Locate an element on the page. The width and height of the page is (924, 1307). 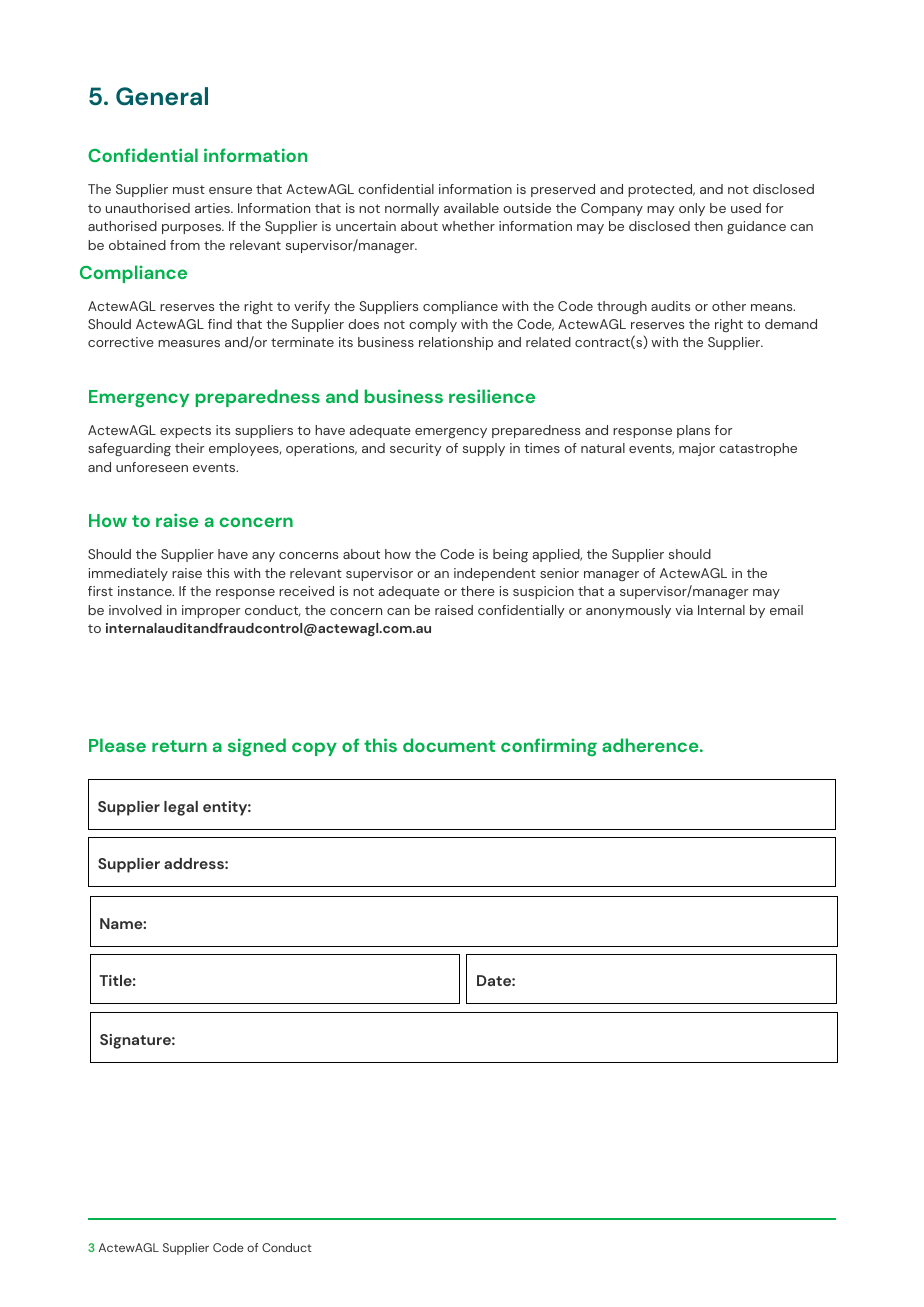
legal is located at coordinates (181, 808).
